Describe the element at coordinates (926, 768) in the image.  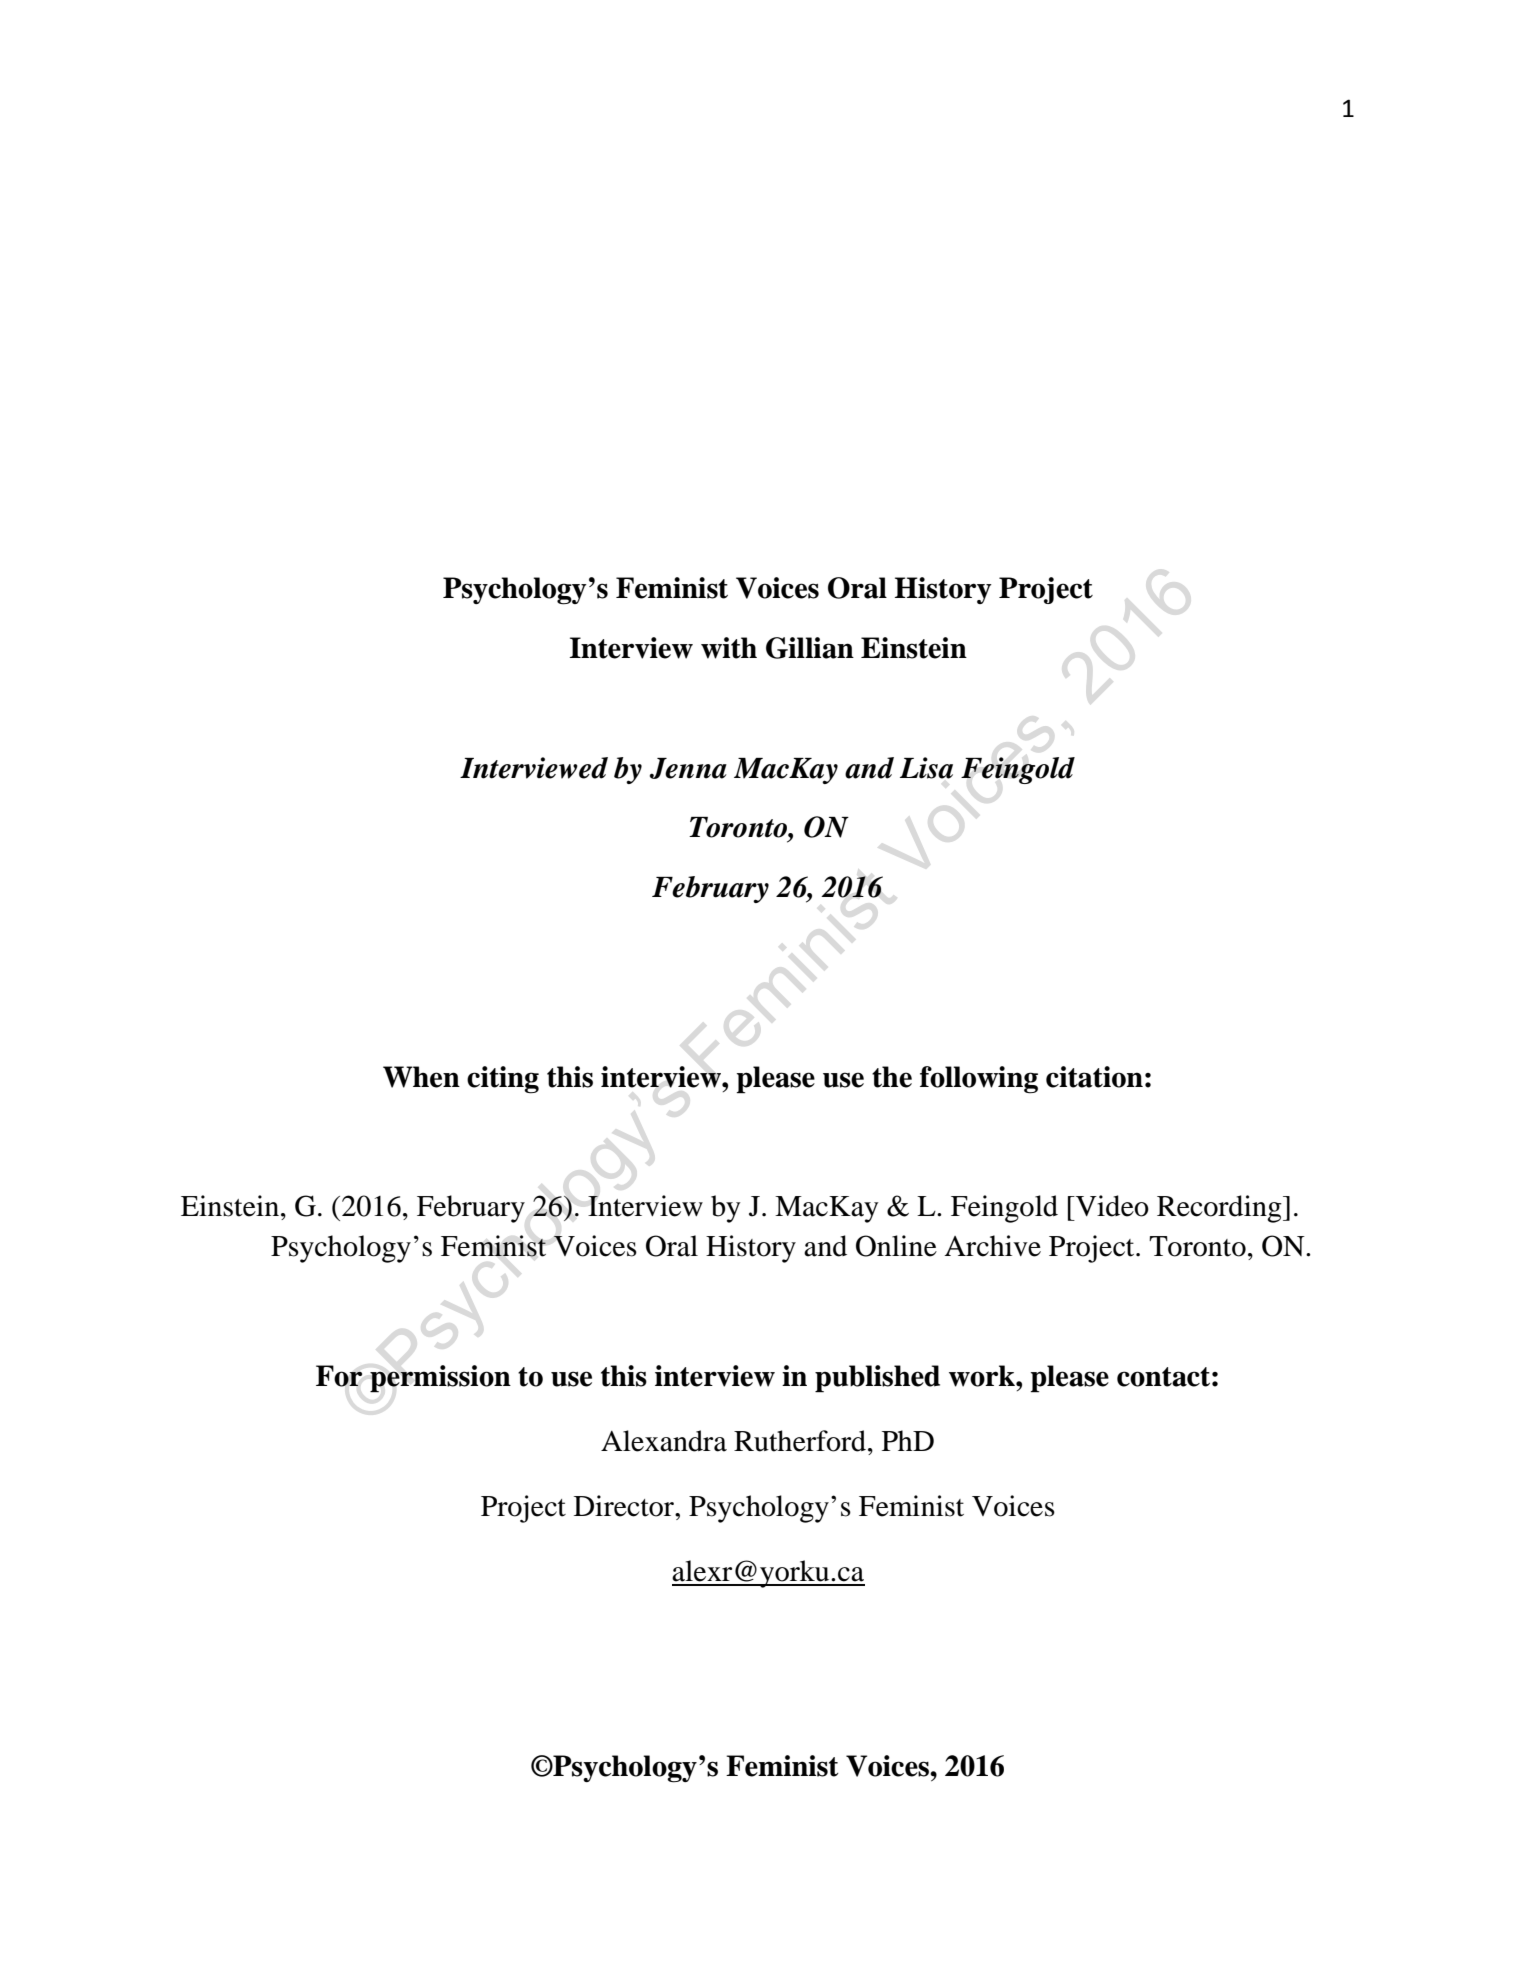
I see `Lisa` at that location.
